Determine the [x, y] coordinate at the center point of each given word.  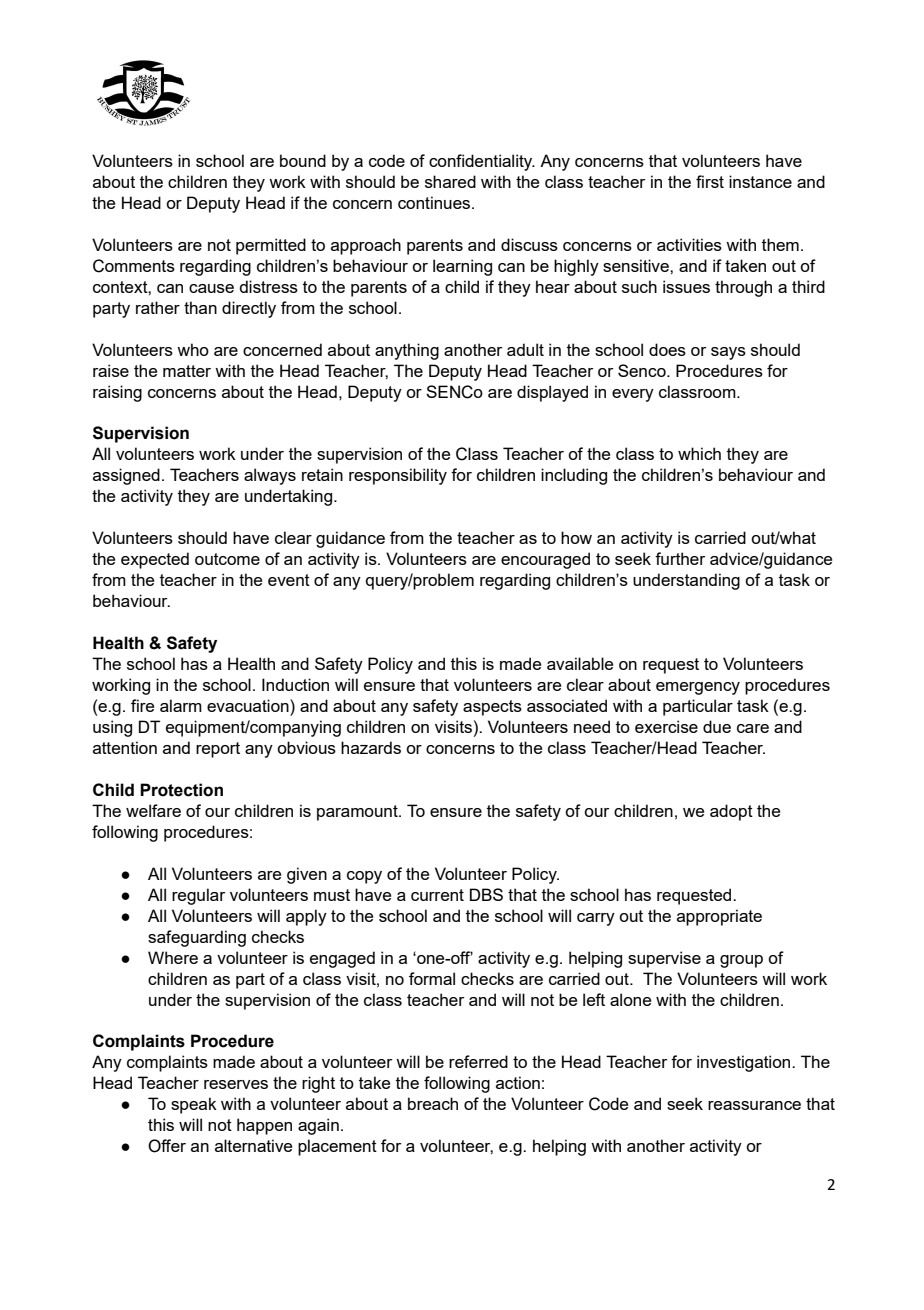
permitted [271, 246]
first [710, 181]
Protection [181, 790]
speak [194, 1105]
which [699, 453]
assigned [126, 476]
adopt [731, 812]
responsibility [398, 476]
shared [450, 181]
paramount [358, 813]
